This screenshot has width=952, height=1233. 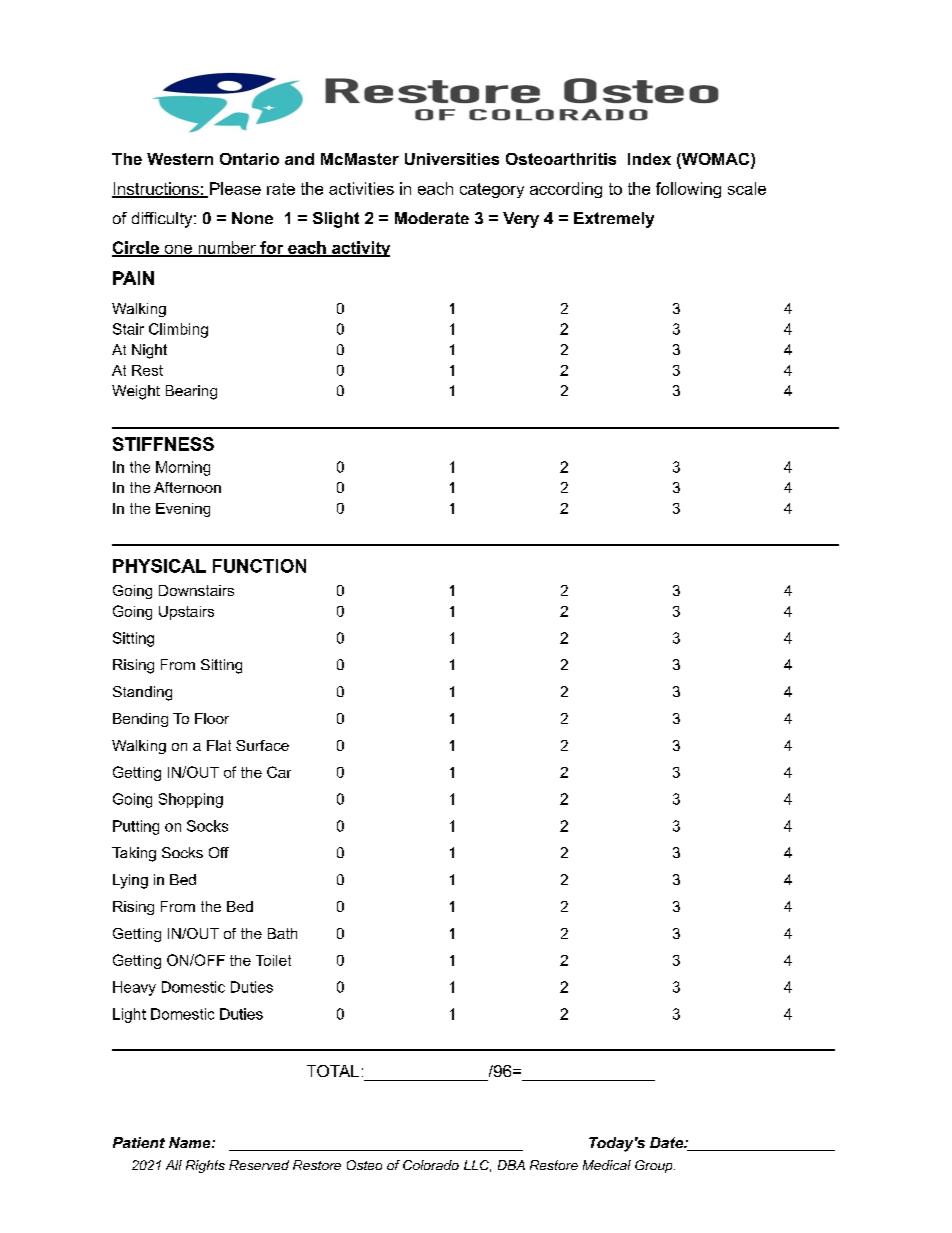 What do you see at coordinates (183, 510) in the screenshot?
I see `Evening` at bounding box center [183, 510].
